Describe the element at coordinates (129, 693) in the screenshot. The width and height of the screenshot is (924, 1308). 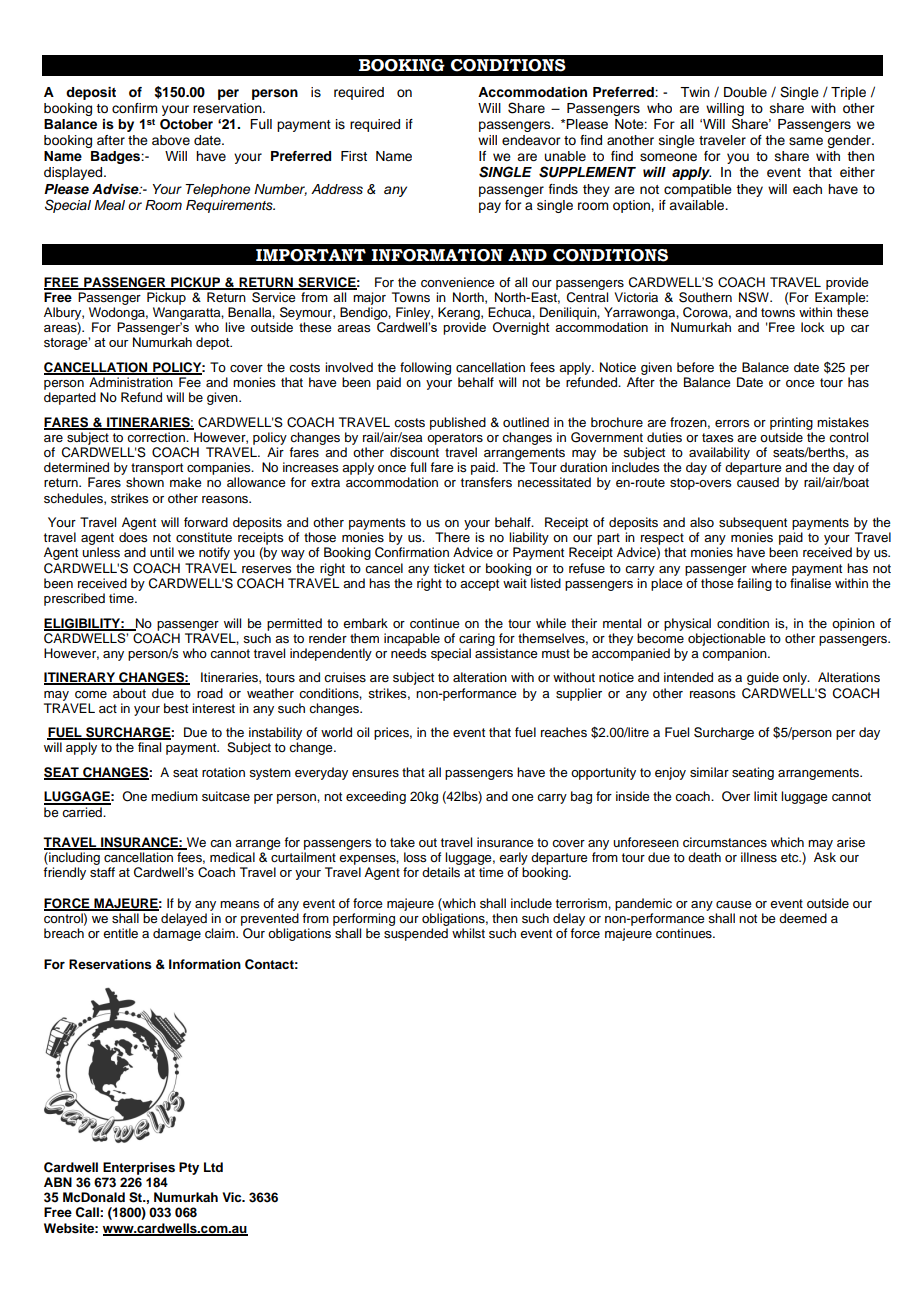
I see `about` at that location.
